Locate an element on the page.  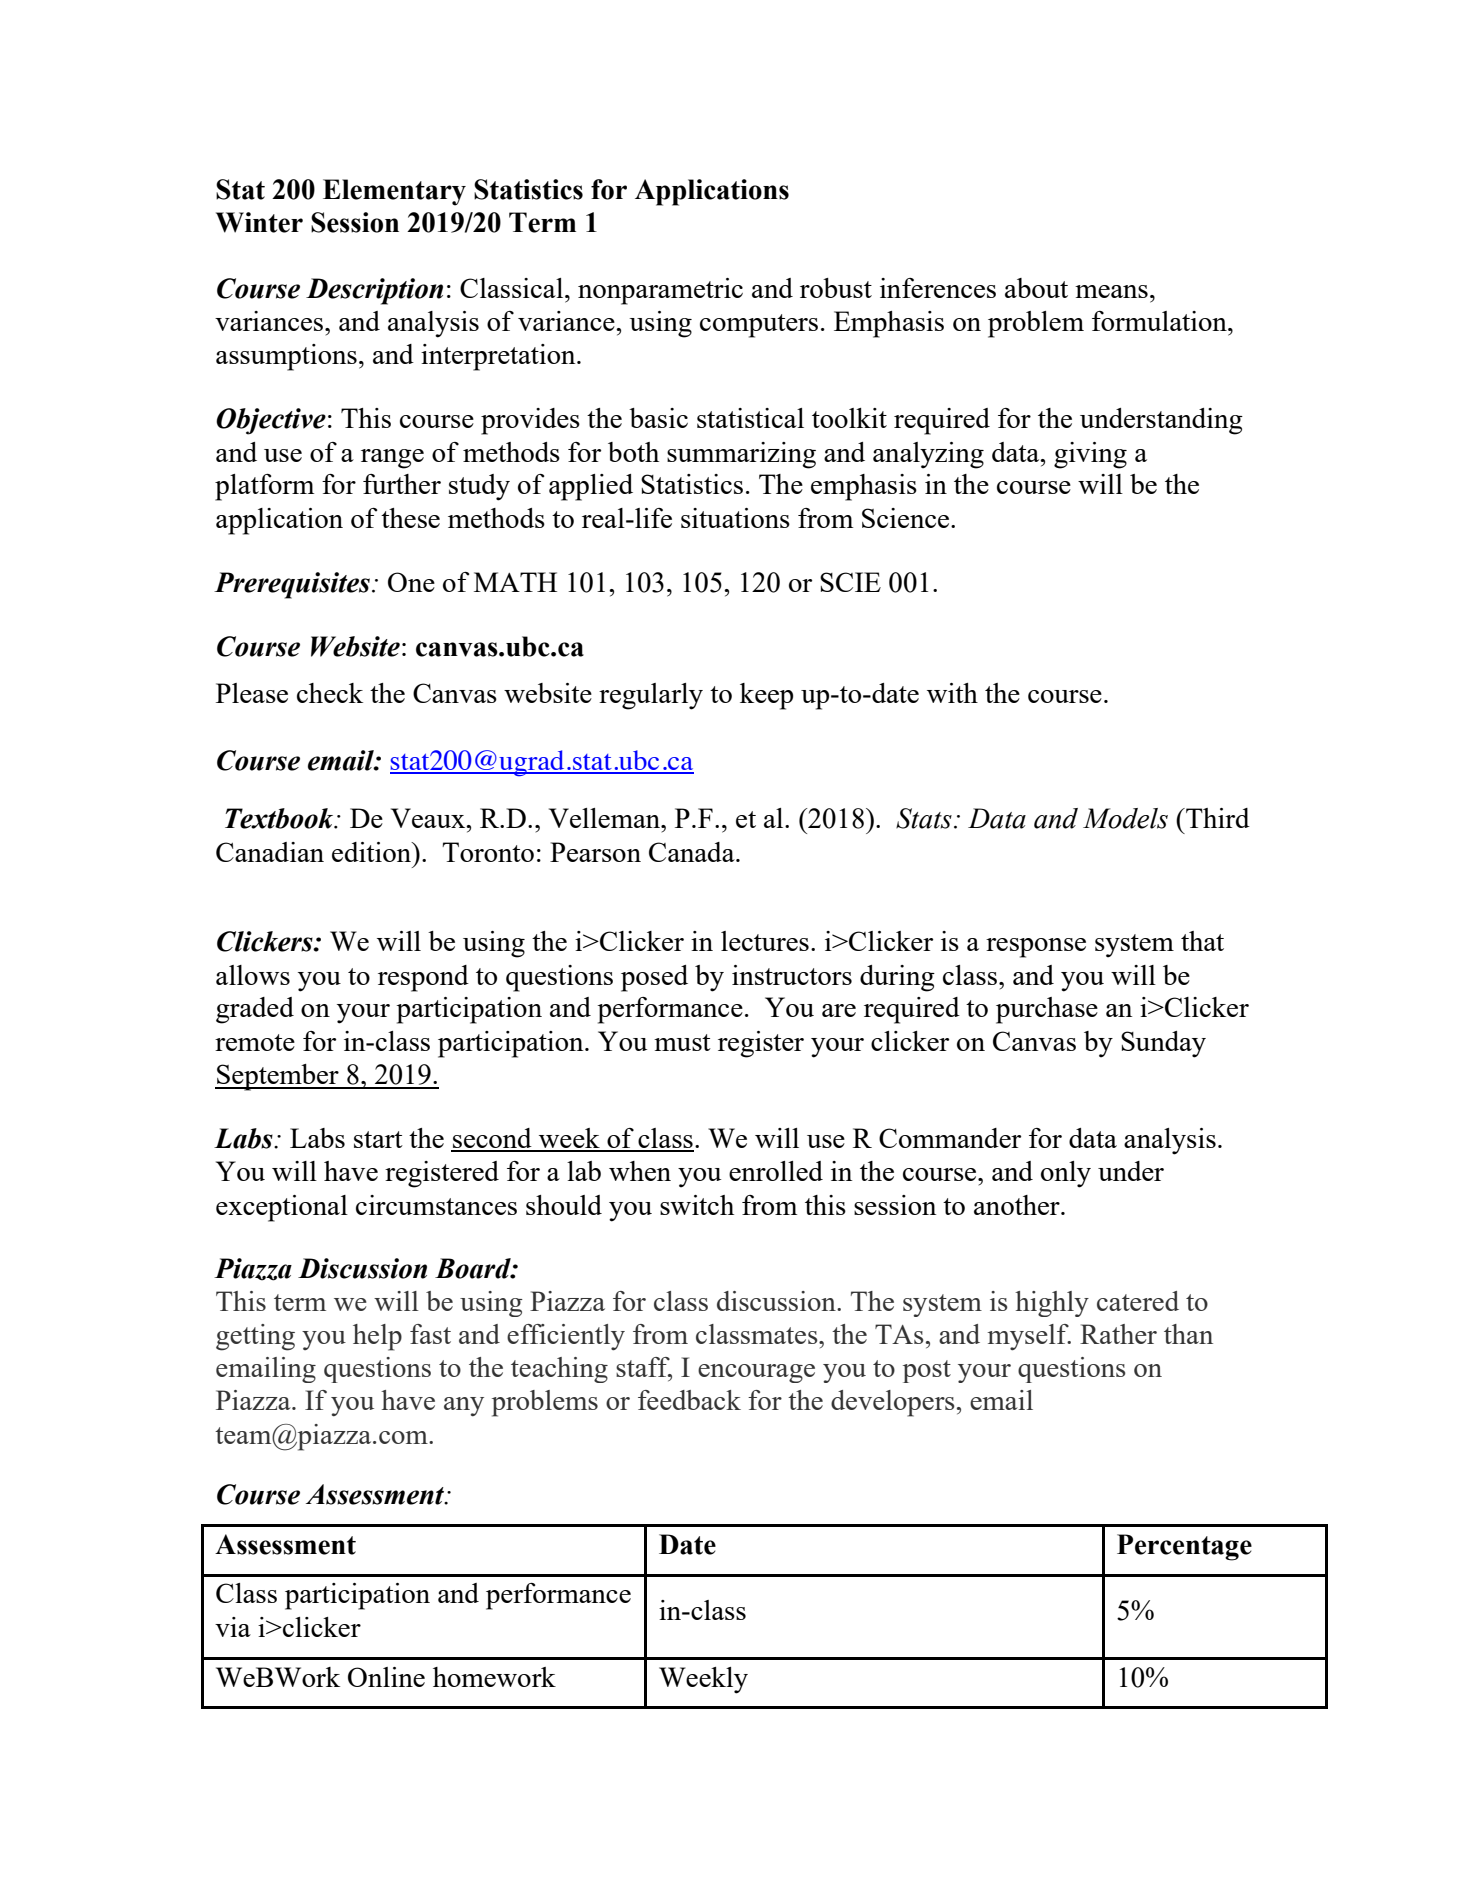
Online is located at coordinates (386, 1677).
